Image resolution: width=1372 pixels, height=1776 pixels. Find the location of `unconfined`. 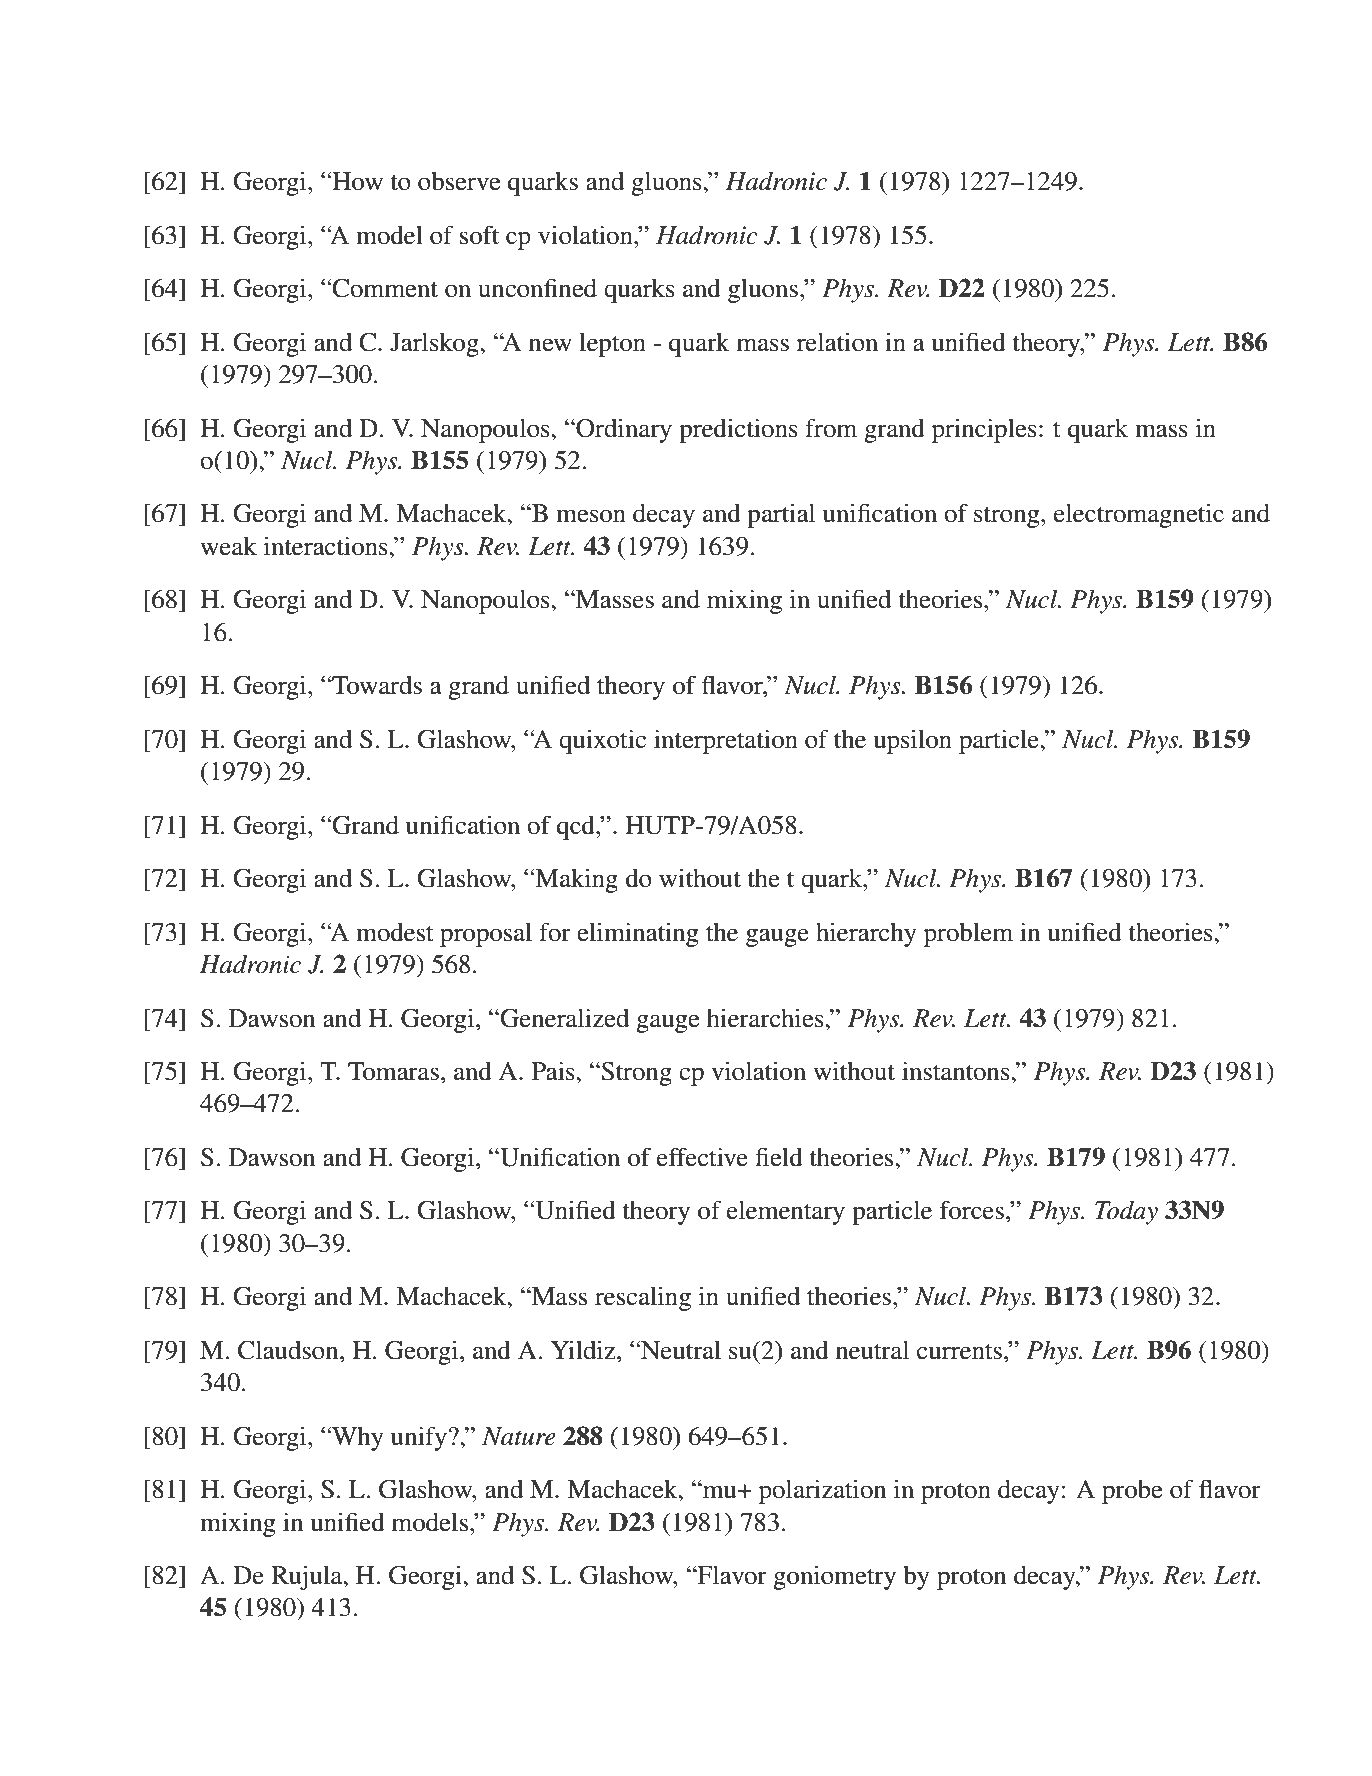

unconfined is located at coordinates (537, 288).
